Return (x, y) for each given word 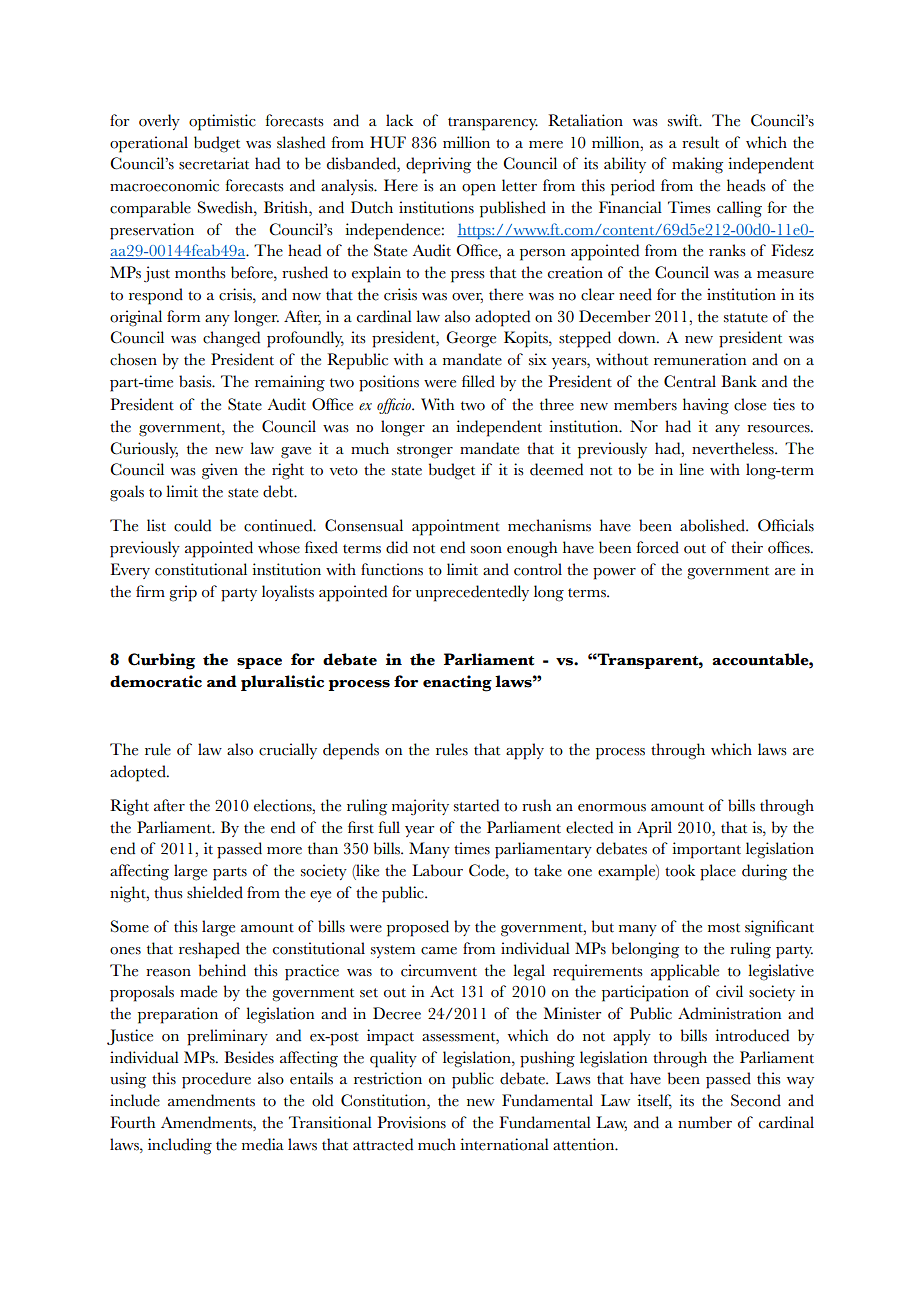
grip (183, 593)
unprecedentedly (472, 593)
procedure (216, 1080)
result (700, 142)
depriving (438, 165)
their (747, 547)
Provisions (411, 1122)
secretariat (214, 163)
